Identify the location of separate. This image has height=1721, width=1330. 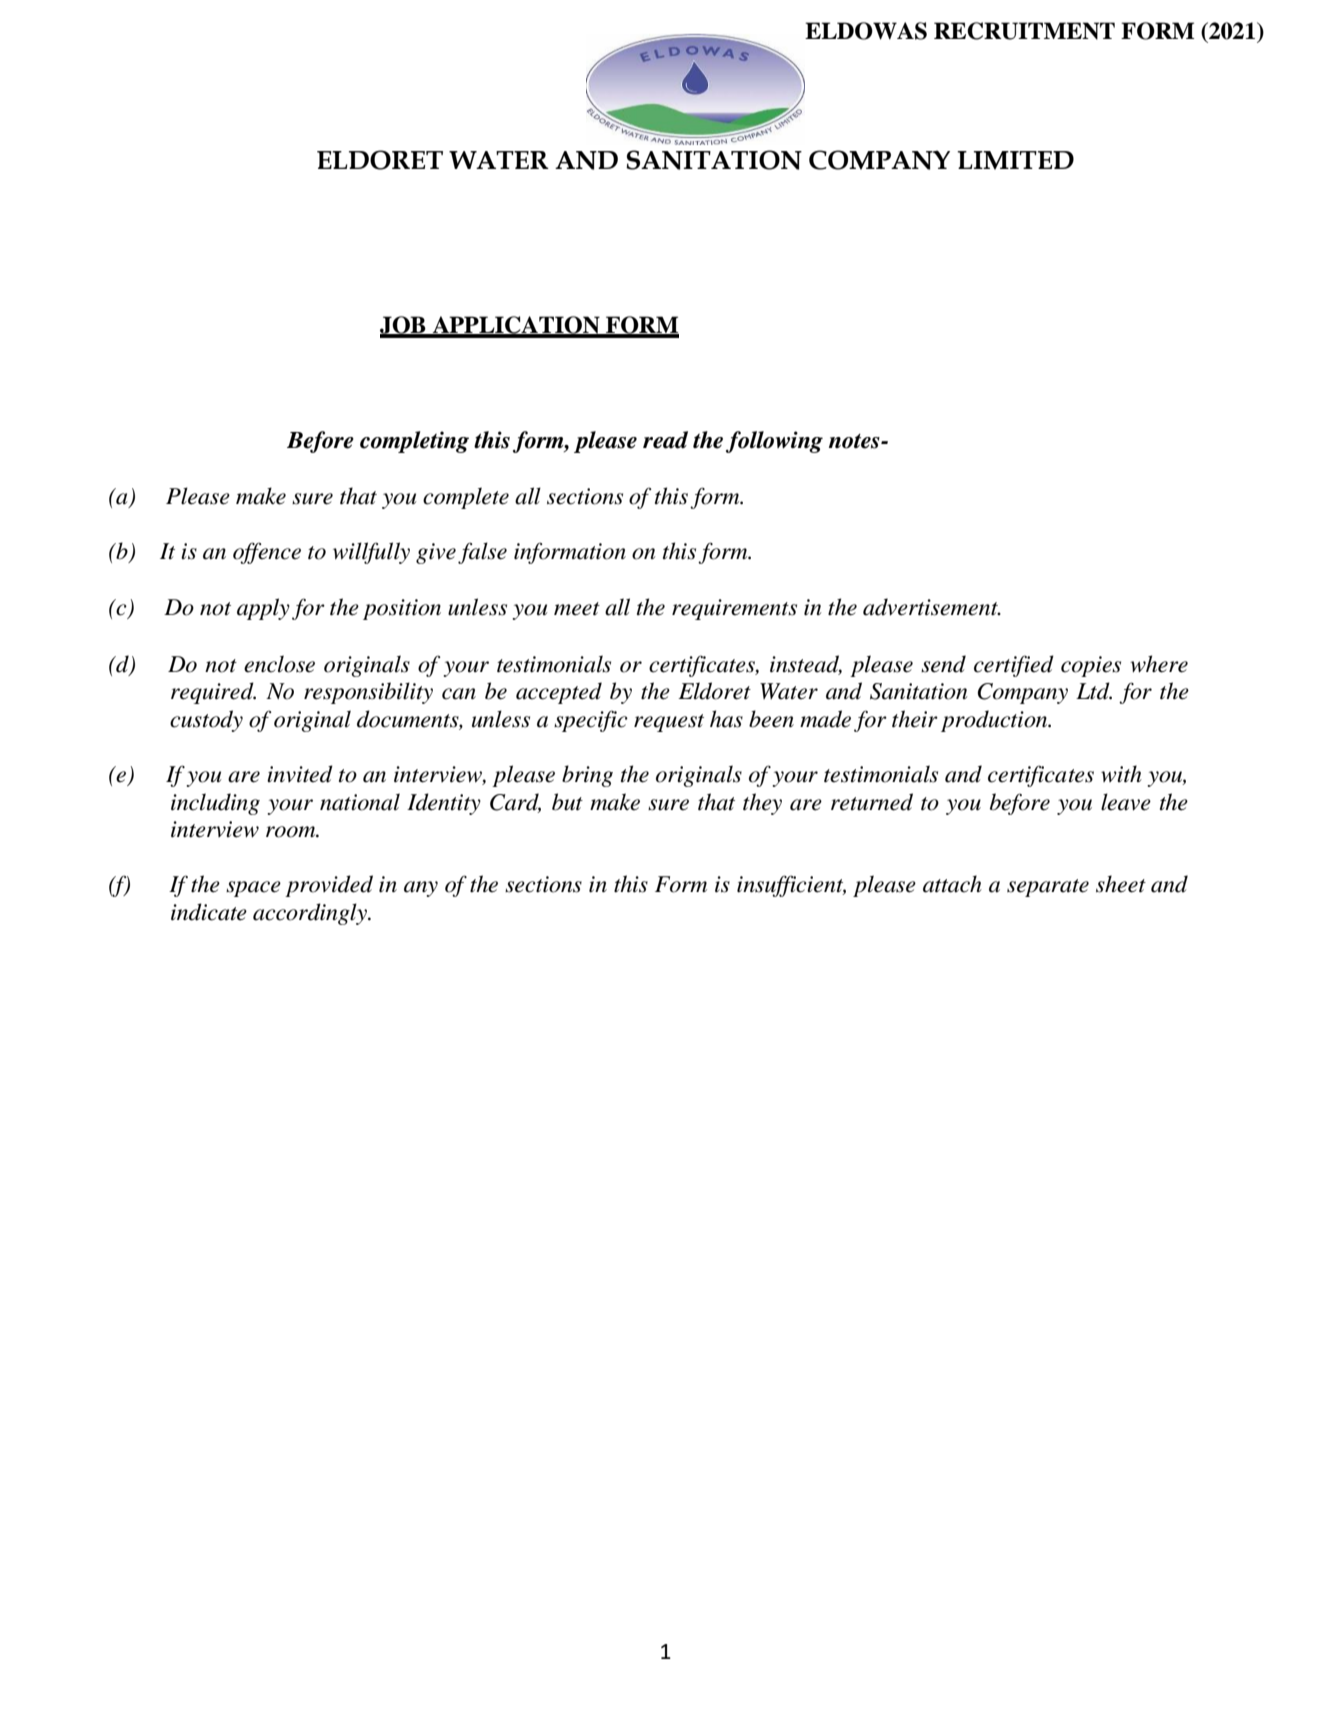
(1048, 888).
